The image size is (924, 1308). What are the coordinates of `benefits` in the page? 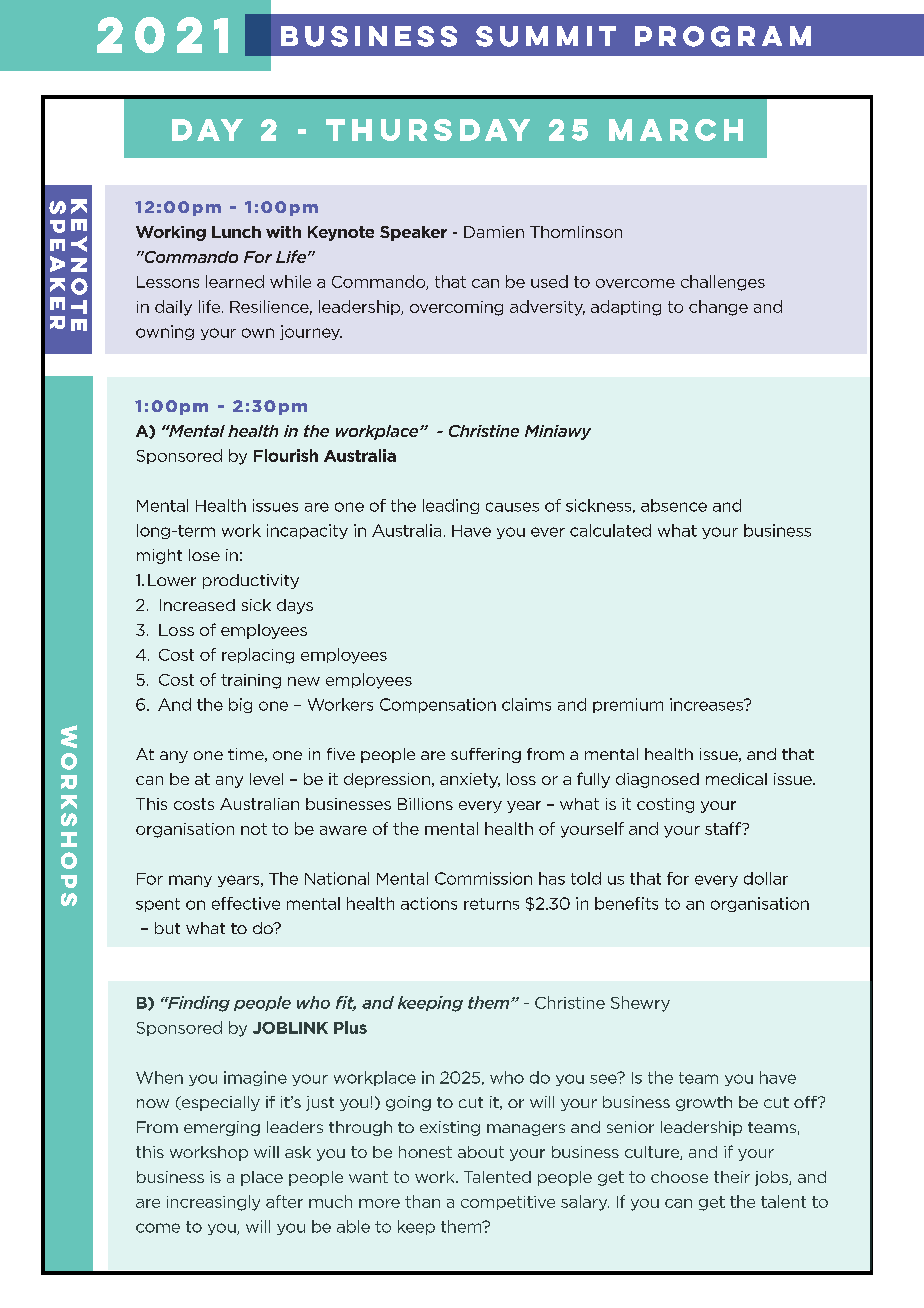 It's located at (626, 903).
